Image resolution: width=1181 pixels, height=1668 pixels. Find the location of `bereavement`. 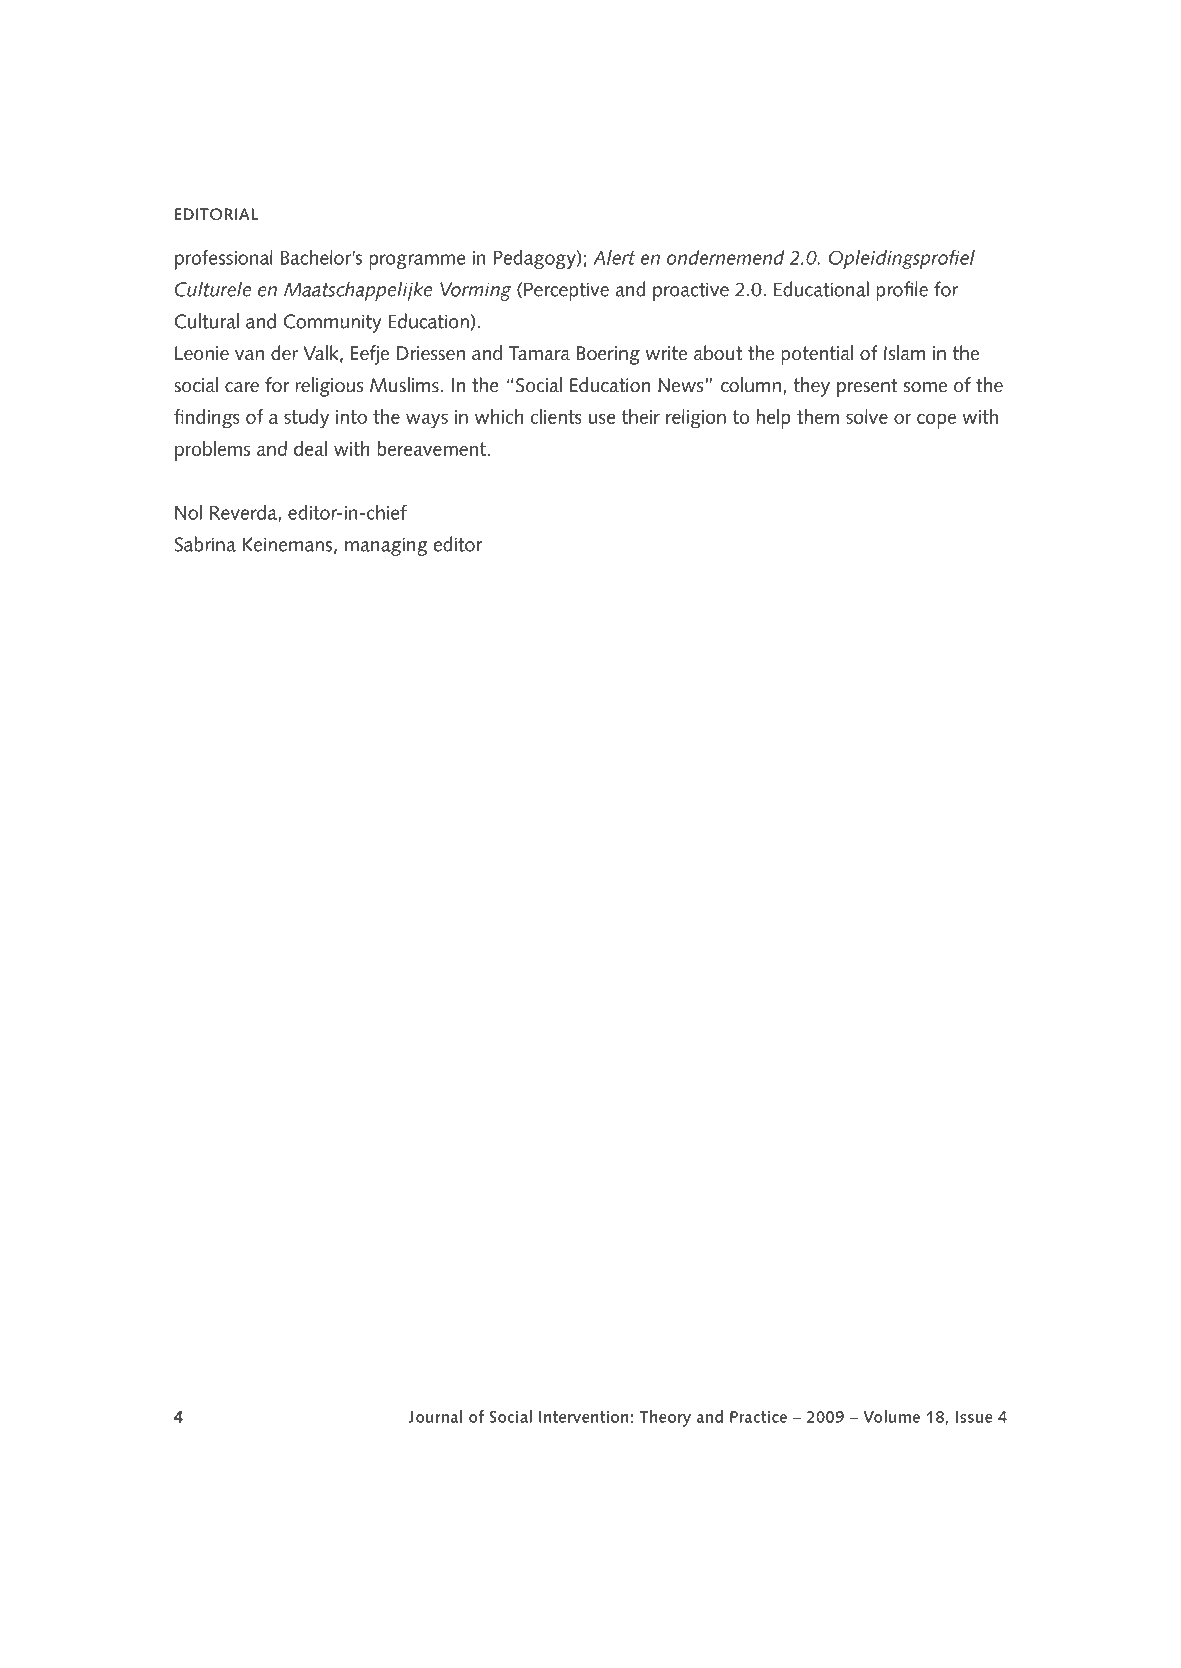

bereavement is located at coordinates (433, 448).
